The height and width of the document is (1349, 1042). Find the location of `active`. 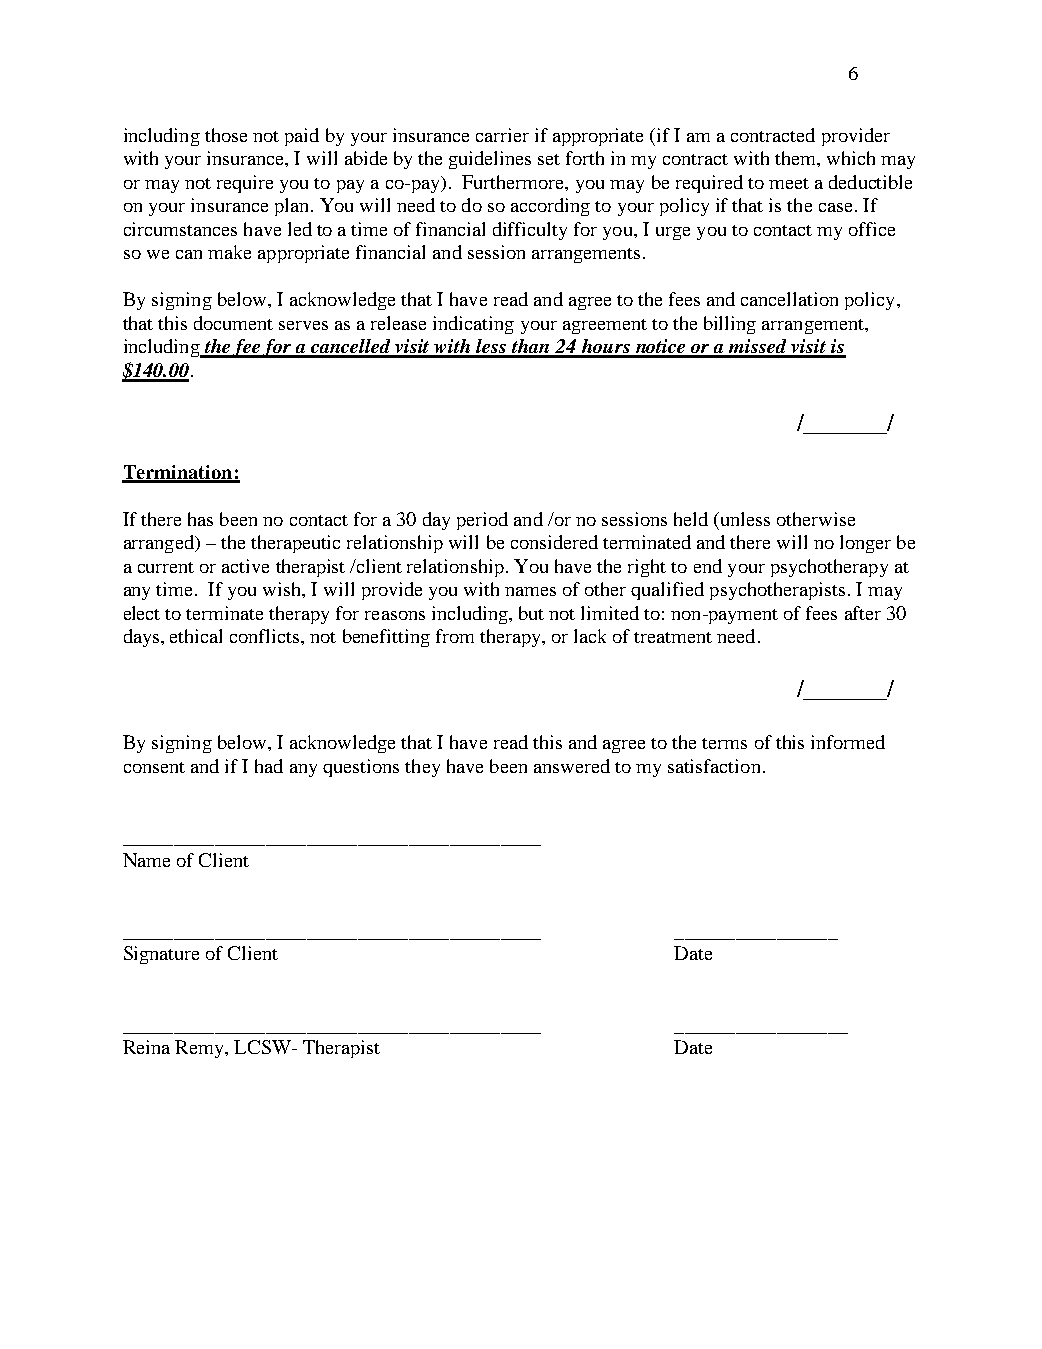

active is located at coordinates (245, 566).
